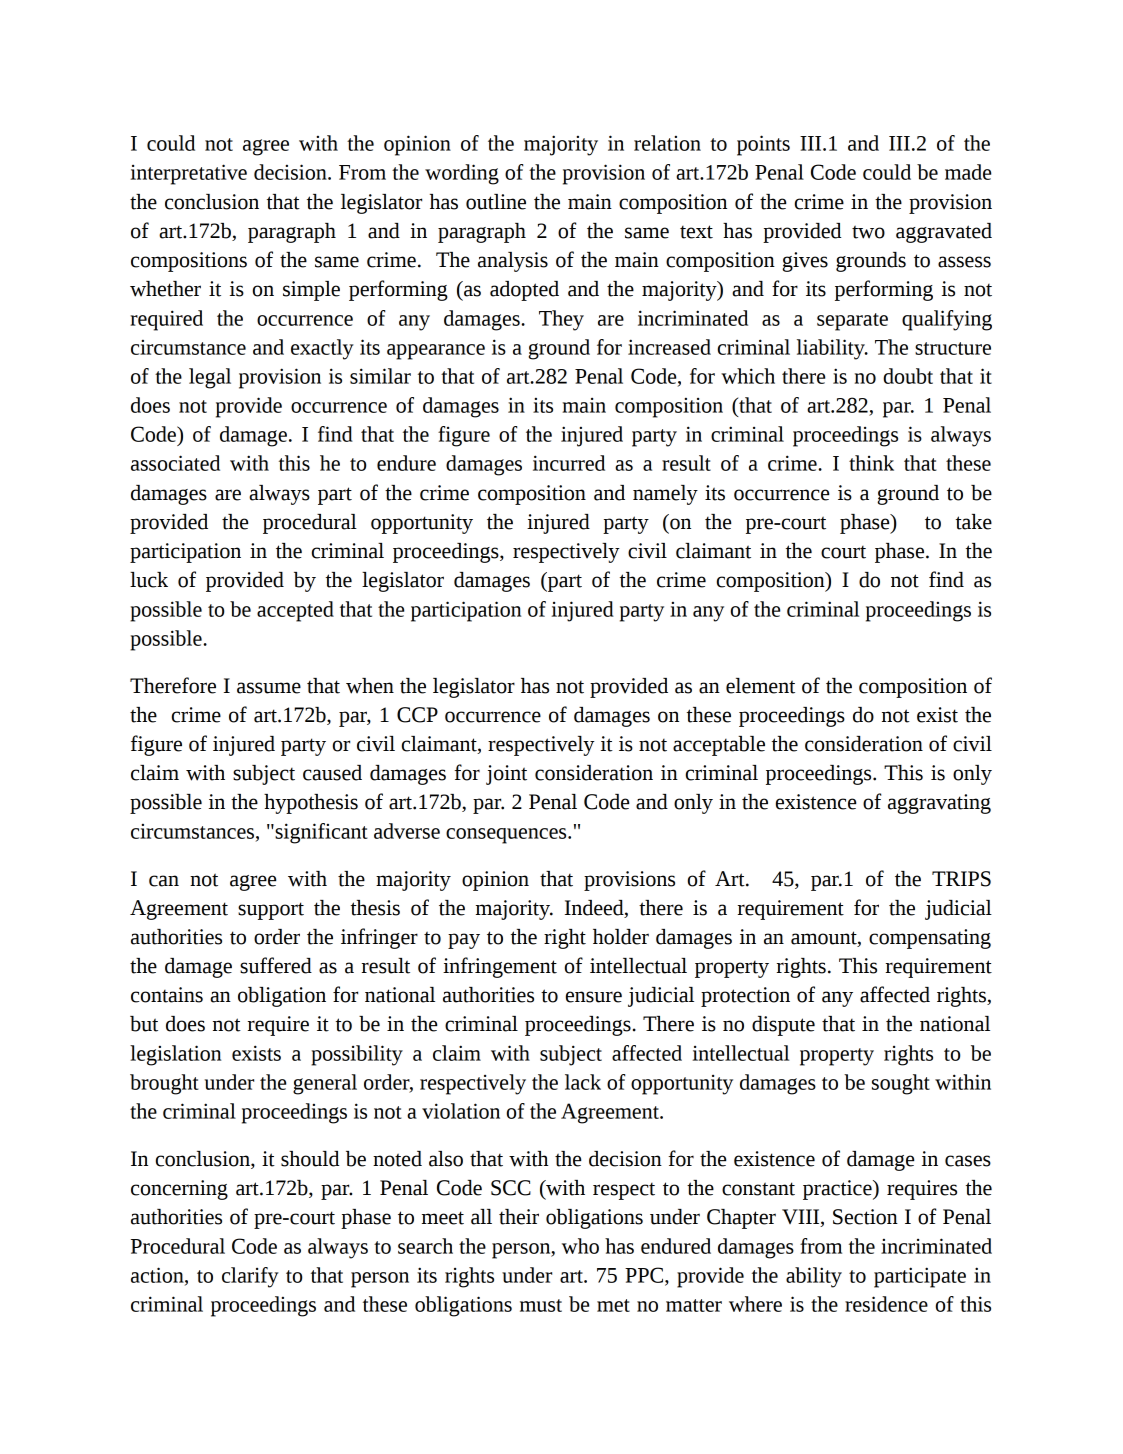 This screenshot has height=1454, width=1123. What do you see at coordinates (595, 908) in the screenshot?
I see `Indeed` at bounding box center [595, 908].
